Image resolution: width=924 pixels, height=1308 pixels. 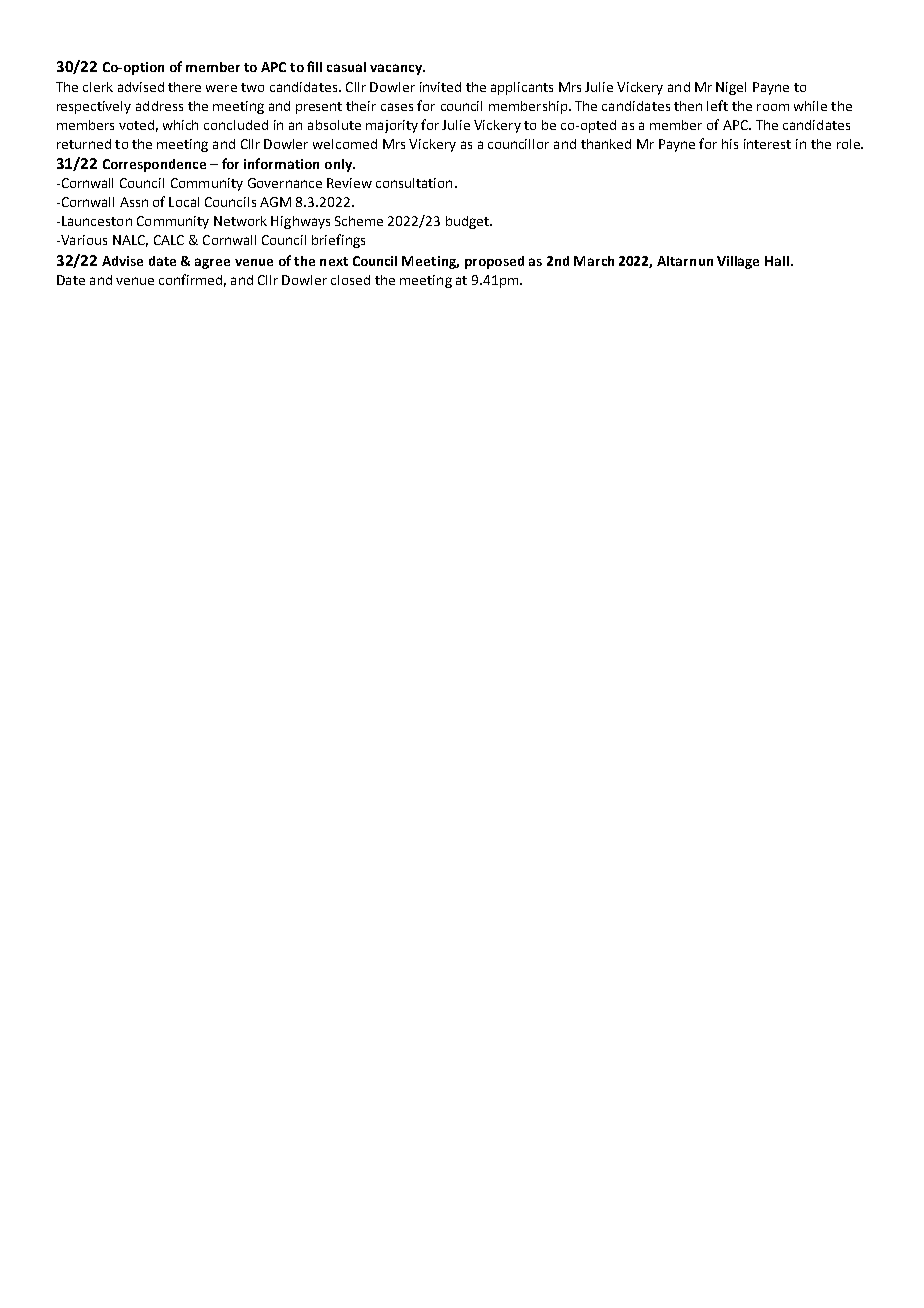 I want to click on consultation, so click(x=414, y=183).
